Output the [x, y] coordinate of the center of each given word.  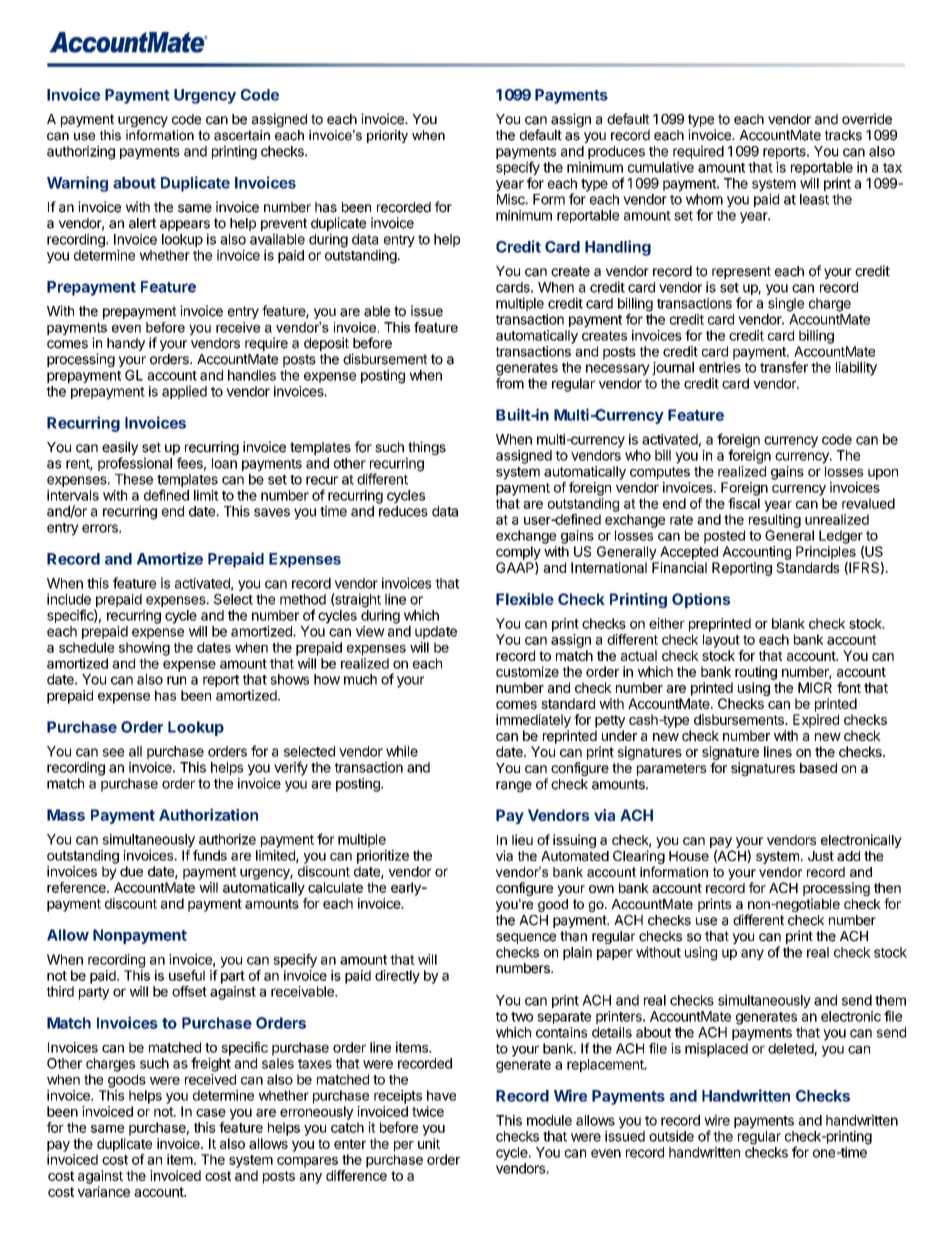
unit [429, 1143]
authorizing [81, 152]
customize [527, 671]
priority [387, 136]
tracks [843, 135]
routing [756, 673]
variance [104, 1191]
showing [144, 649]
